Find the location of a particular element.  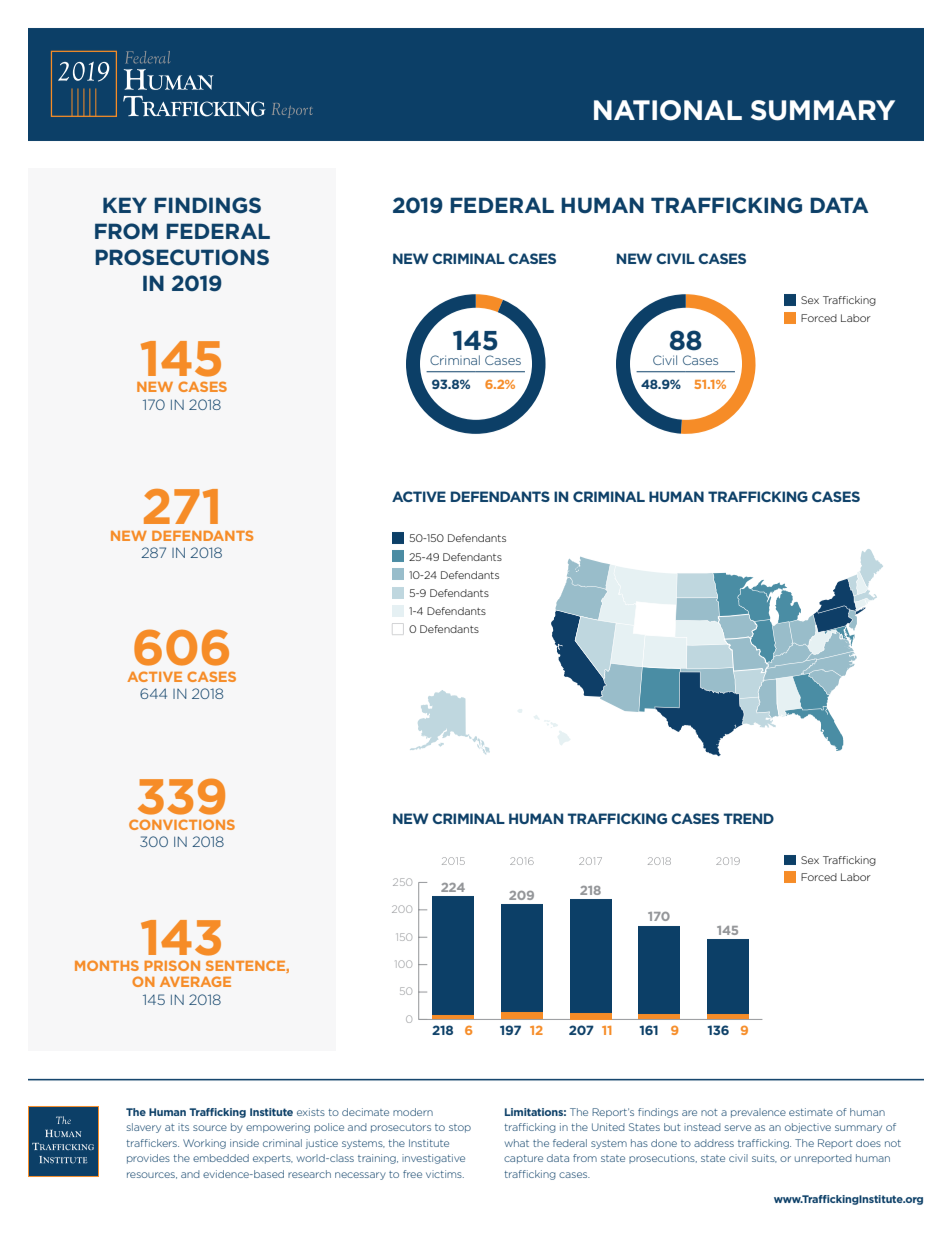

stop is located at coordinates (460, 1128).
